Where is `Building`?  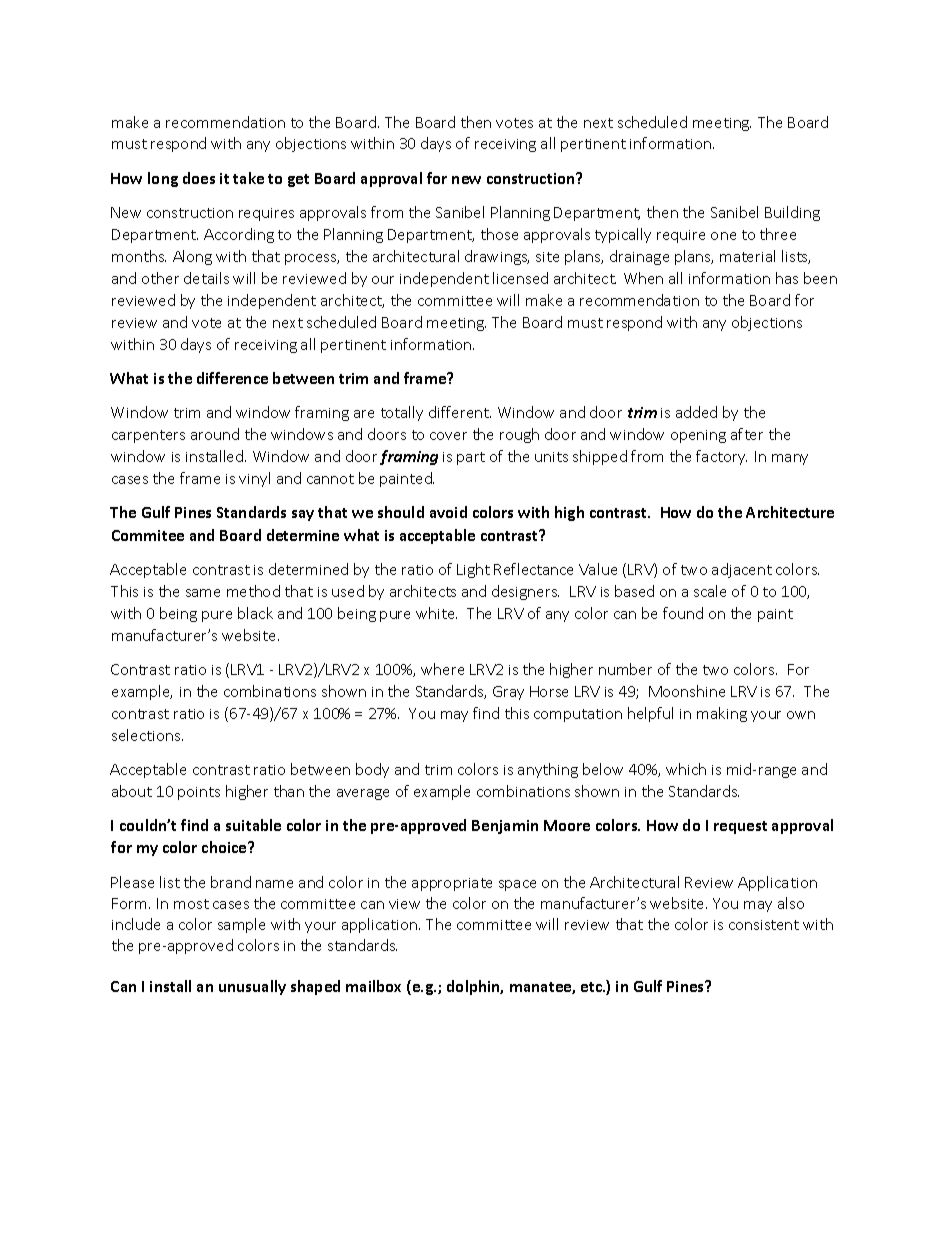
Building is located at coordinates (792, 213).
